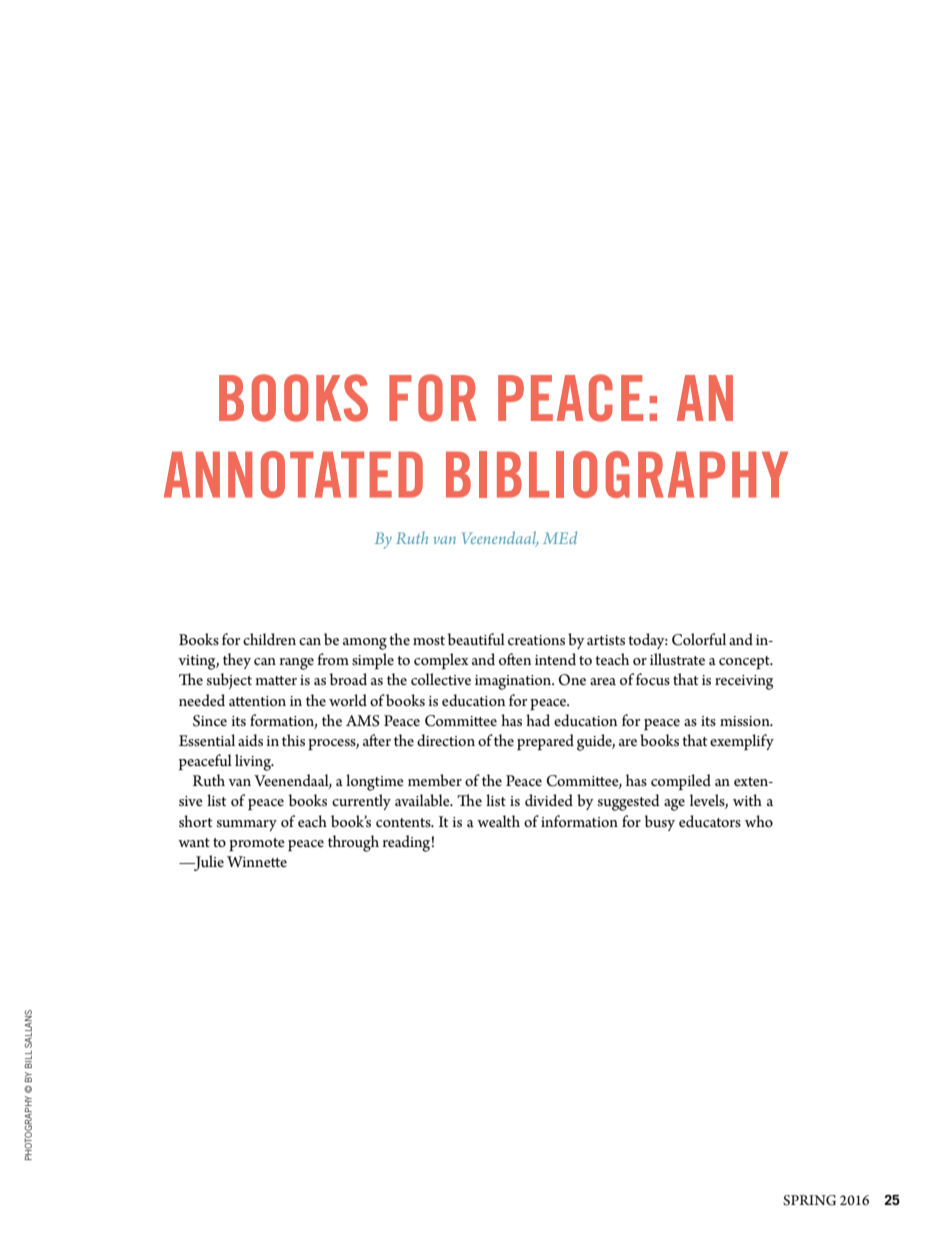 The height and width of the screenshot is (1233, 952). I want to click on prepared, so click(545, 742).
